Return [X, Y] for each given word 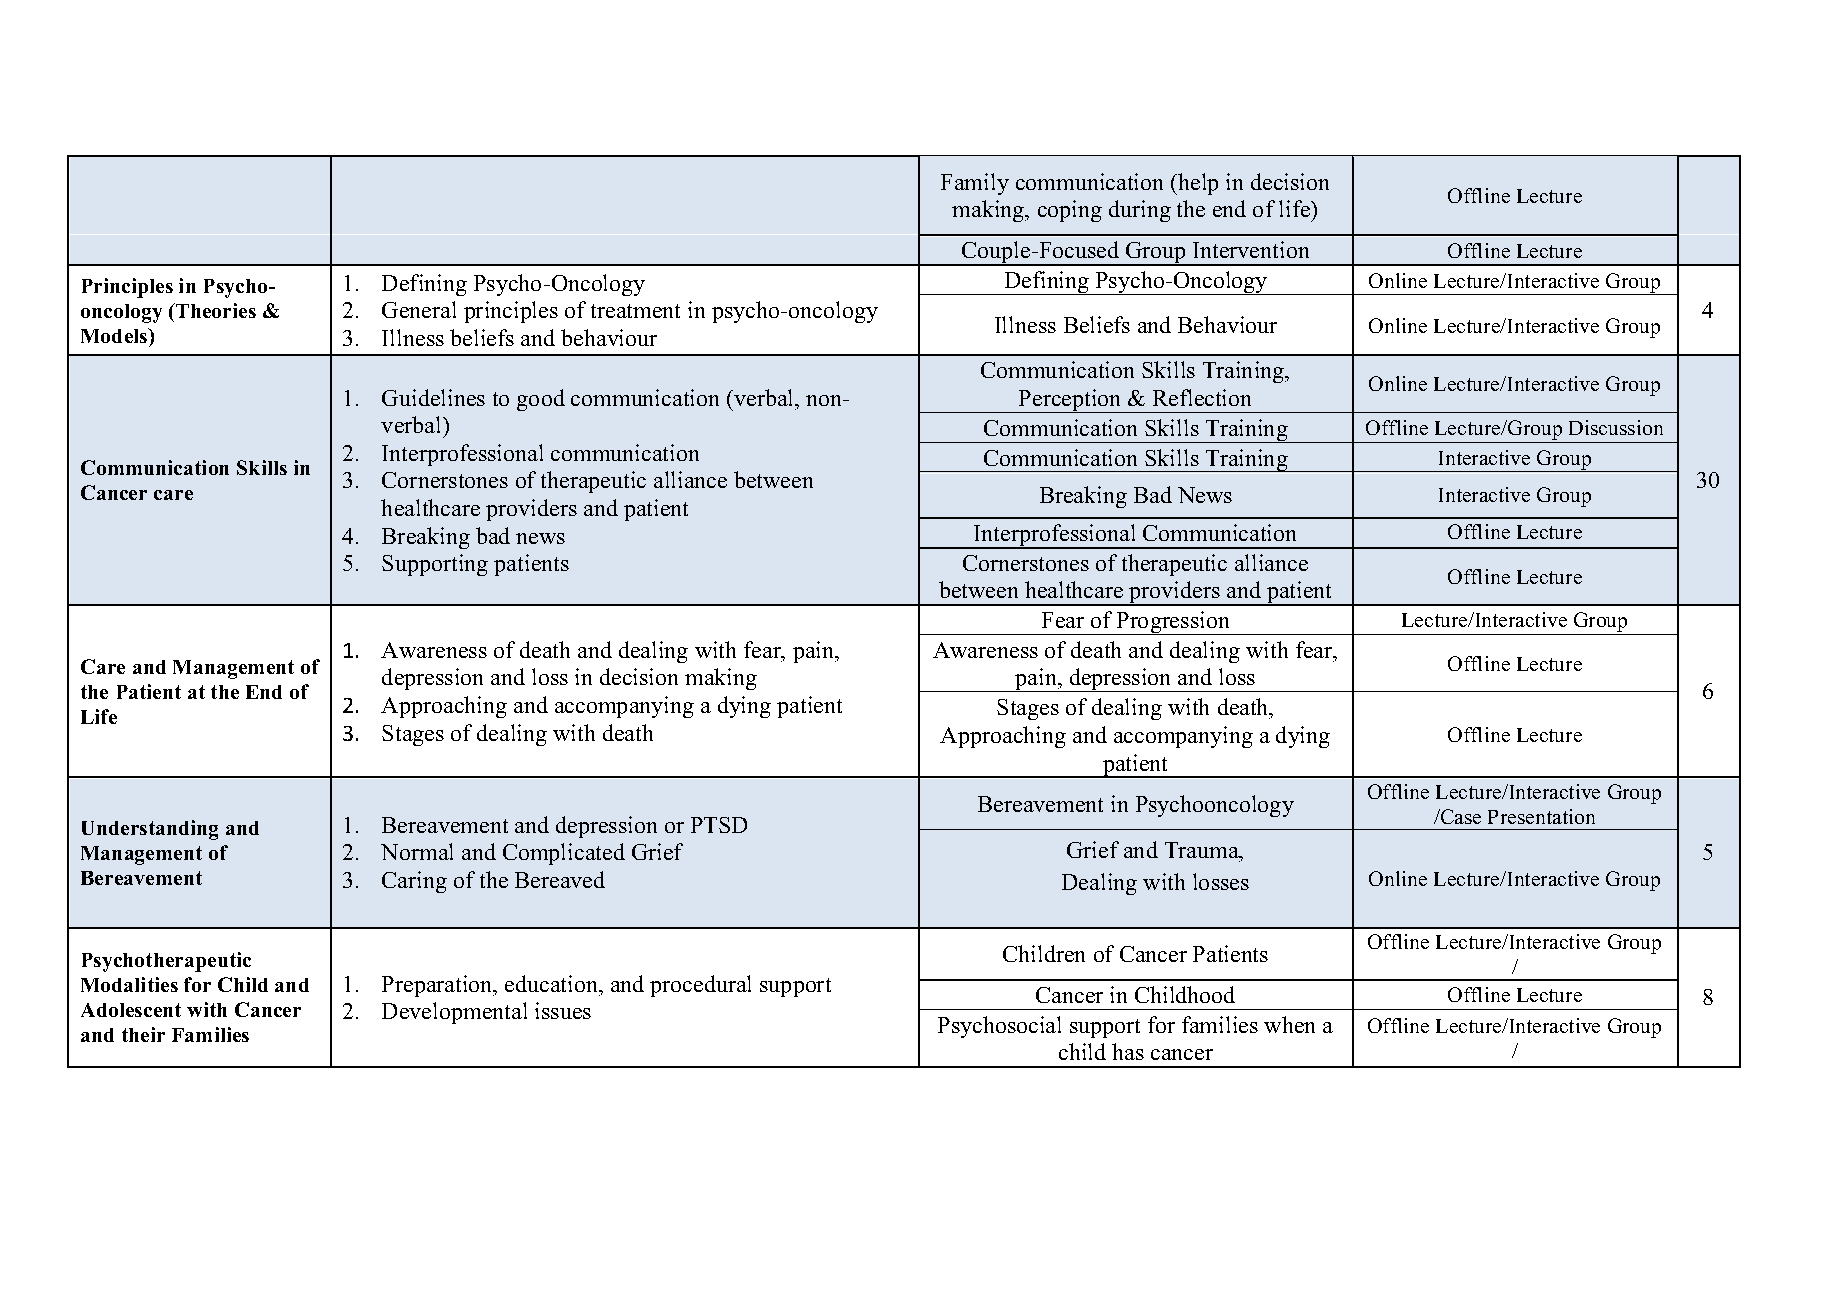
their [143, 1034]
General [419, 309]
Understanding [150, 830]
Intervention [1251, 249]
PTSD [719, 825]
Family [975, 184]
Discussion [1616, 427]
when [1289, 1024]
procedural [700, 986]
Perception [1070, 401]
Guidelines [433, 397]
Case [1460, 816]
